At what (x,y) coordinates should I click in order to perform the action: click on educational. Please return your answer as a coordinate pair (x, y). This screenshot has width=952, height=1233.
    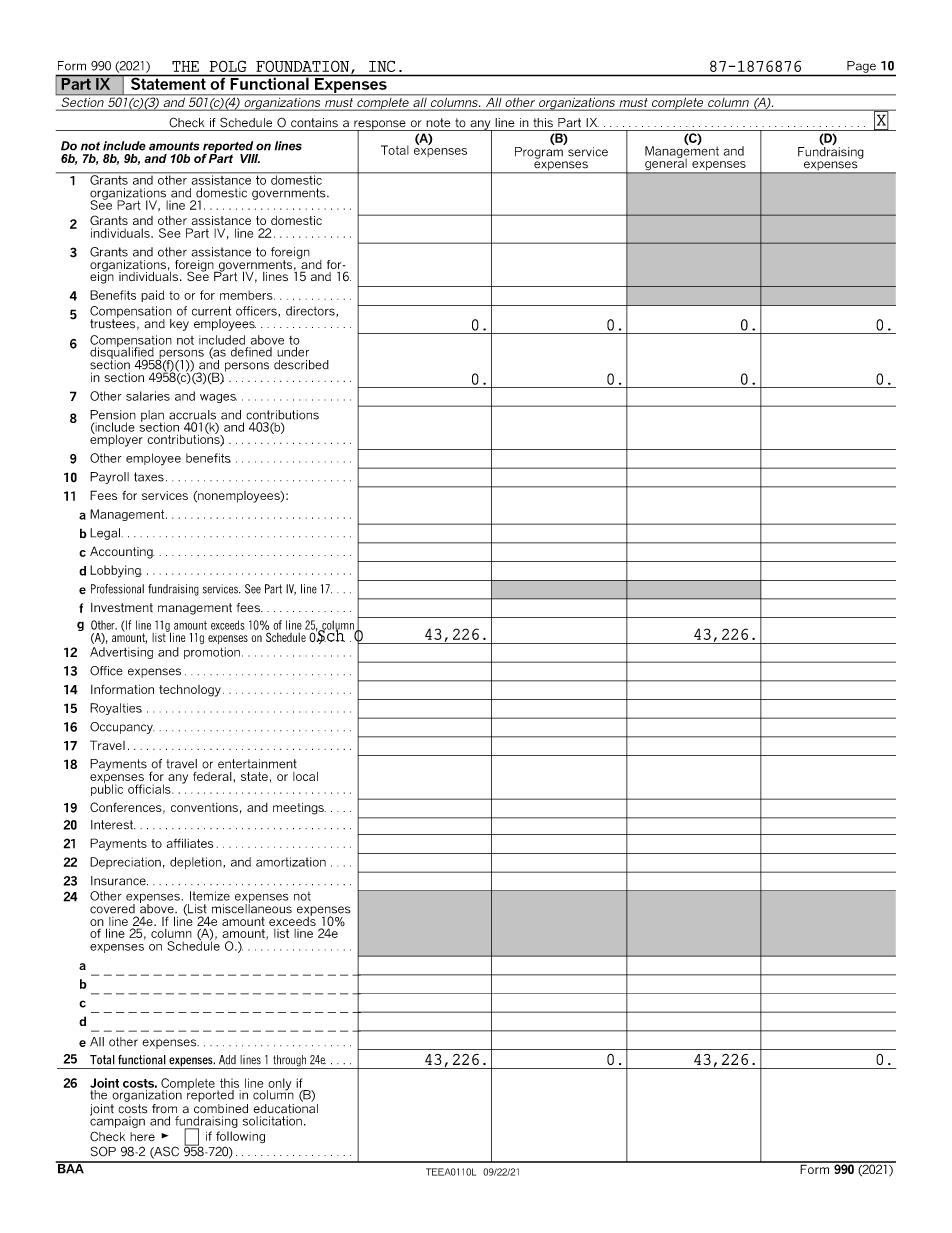
    Looking at the image, I should click on (285, 1107).
